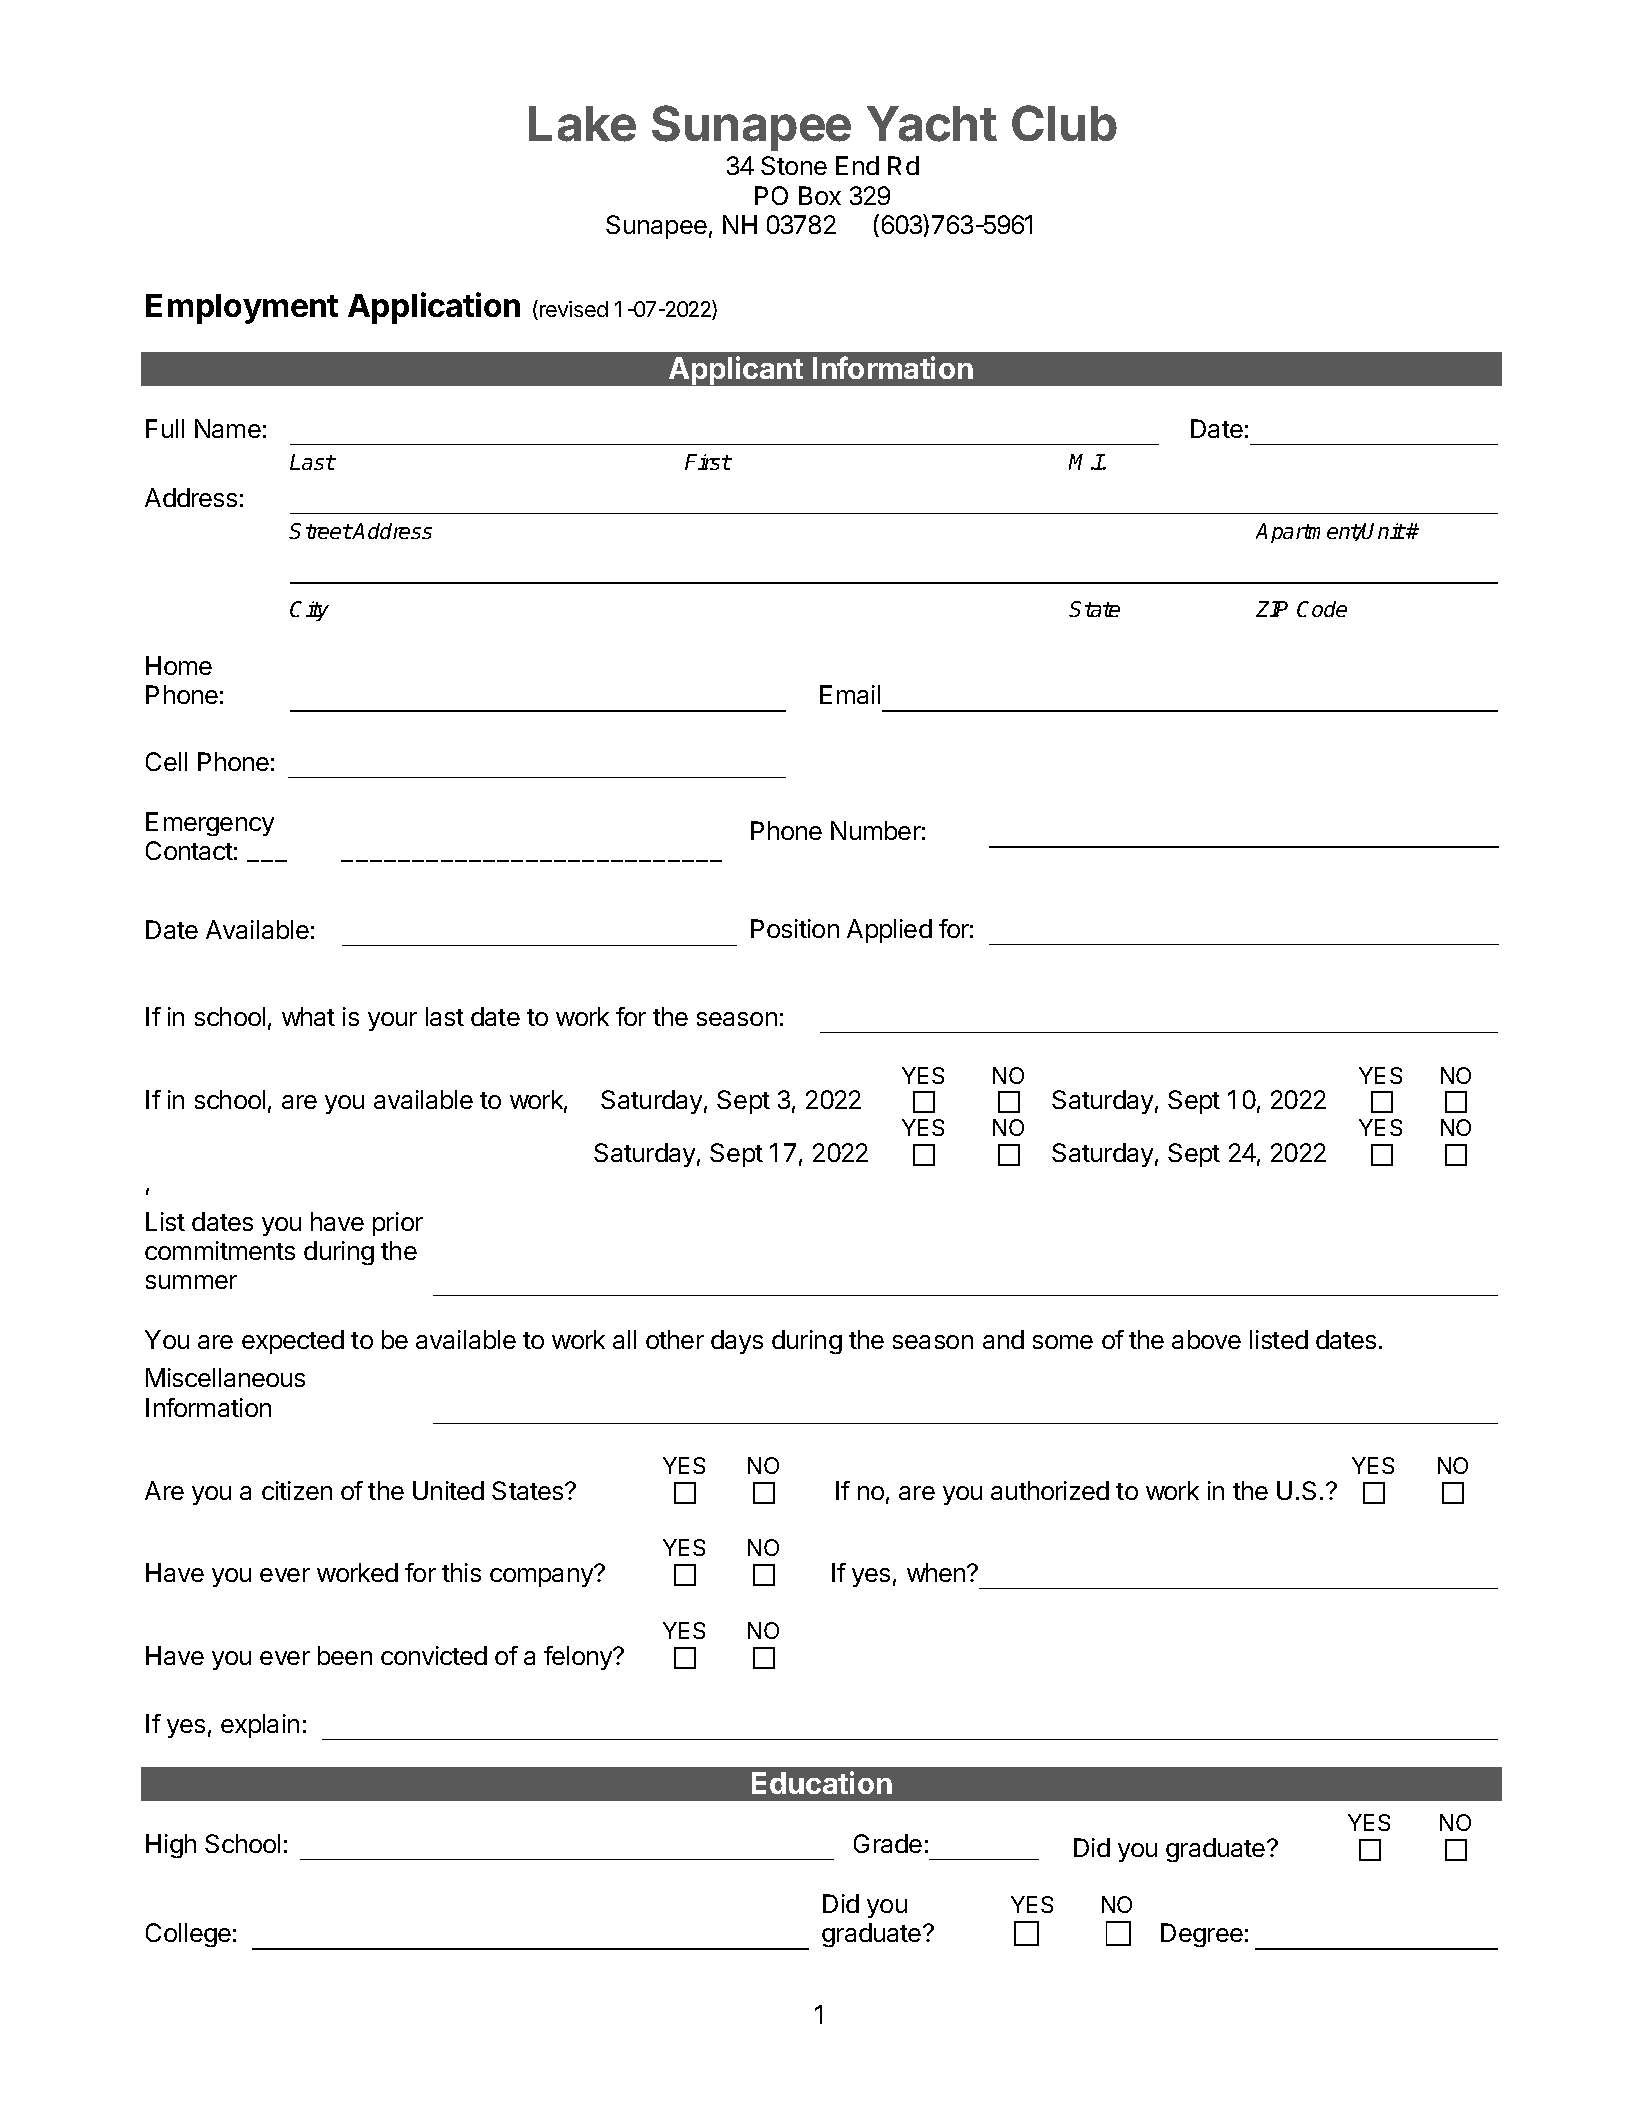 This page has width=1643, height=2126. I want to click on Club, so click(1064, 123).
